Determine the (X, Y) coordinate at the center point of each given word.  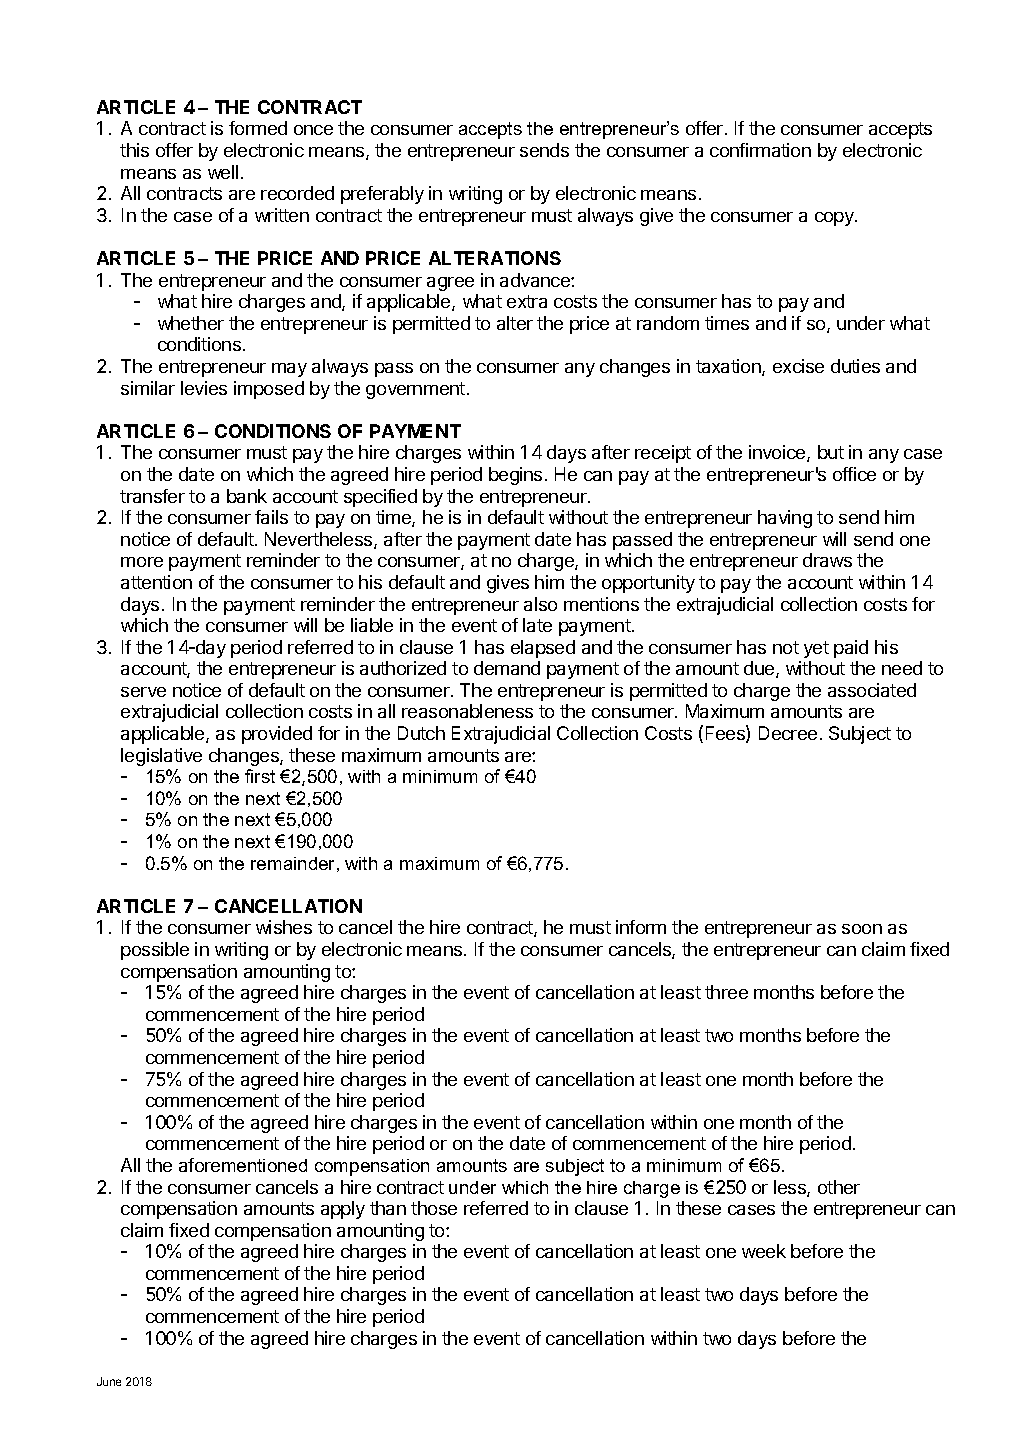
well (223, 172)
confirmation (760, 150)
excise (798, 366)
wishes (284, 927)
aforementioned (243, 1165)
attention (156, 582)
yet (816, 649)
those (434, 1208)
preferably (382, 195)
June (109, 1381)
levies (204, 388)
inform (641, 927)
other (839, 1187)
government (415, 390)
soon (862, 929)
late (537, 625)
